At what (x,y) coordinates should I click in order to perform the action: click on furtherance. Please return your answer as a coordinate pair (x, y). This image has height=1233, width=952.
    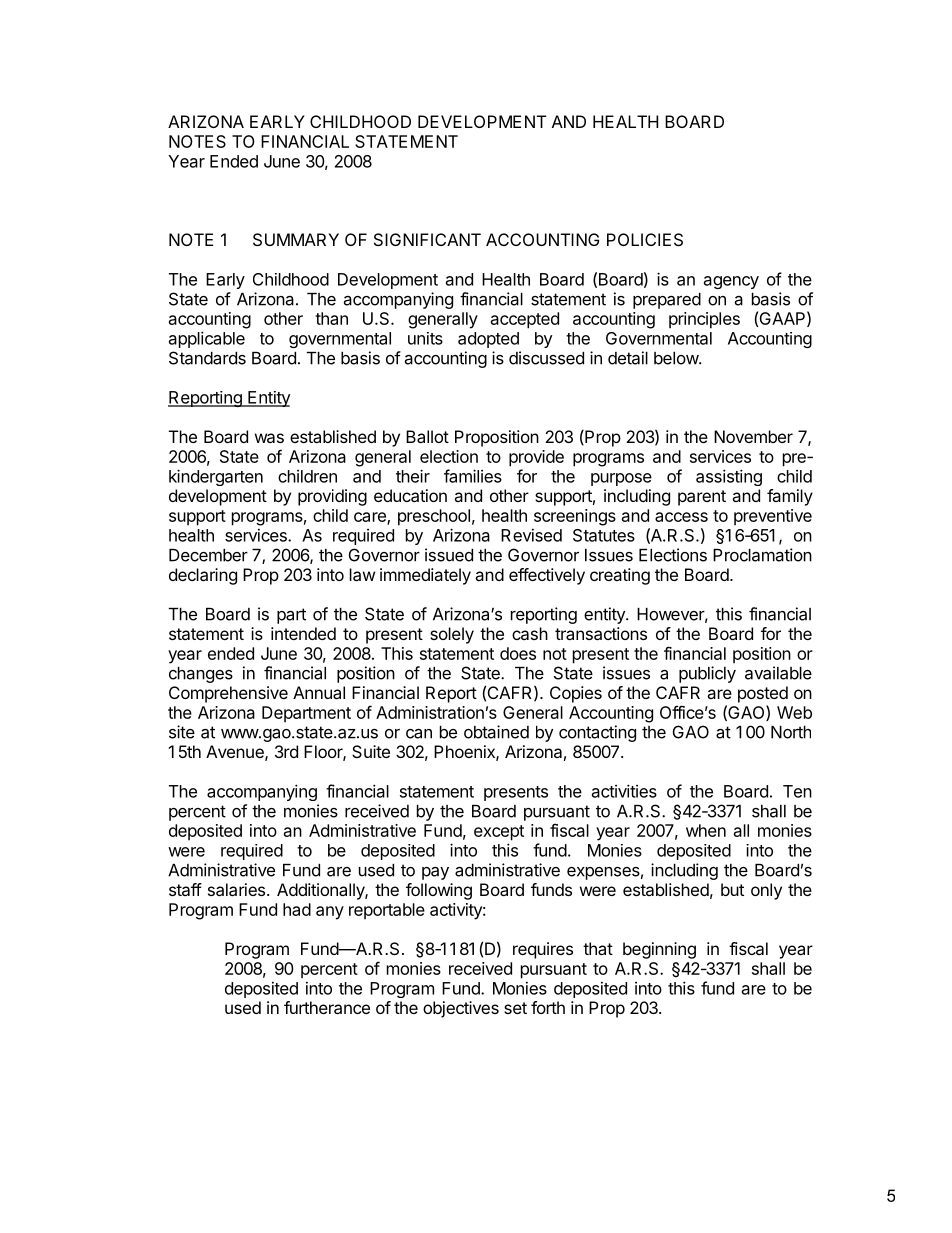
    Looking at the image, I should click on (327, 1007).
